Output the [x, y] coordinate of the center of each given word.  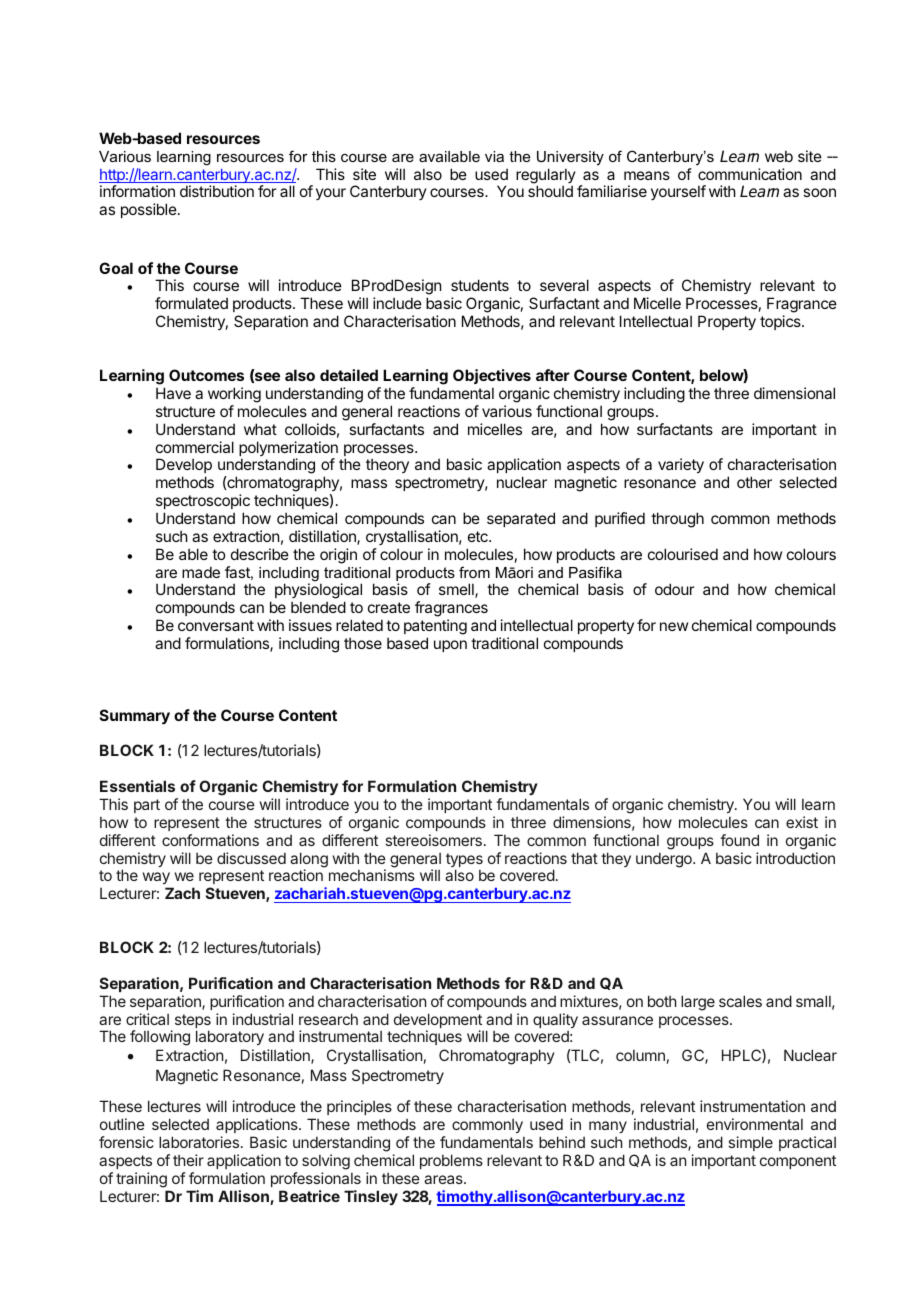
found [739, 840]
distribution [217, 191]
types [464, 861]
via [494, 156]
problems [451, 1161]
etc [479, 536]
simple [750, 1143]
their [188, 1160]
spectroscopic [203, 501]
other [754, 482]
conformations [210, 840]
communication [750, 174]
